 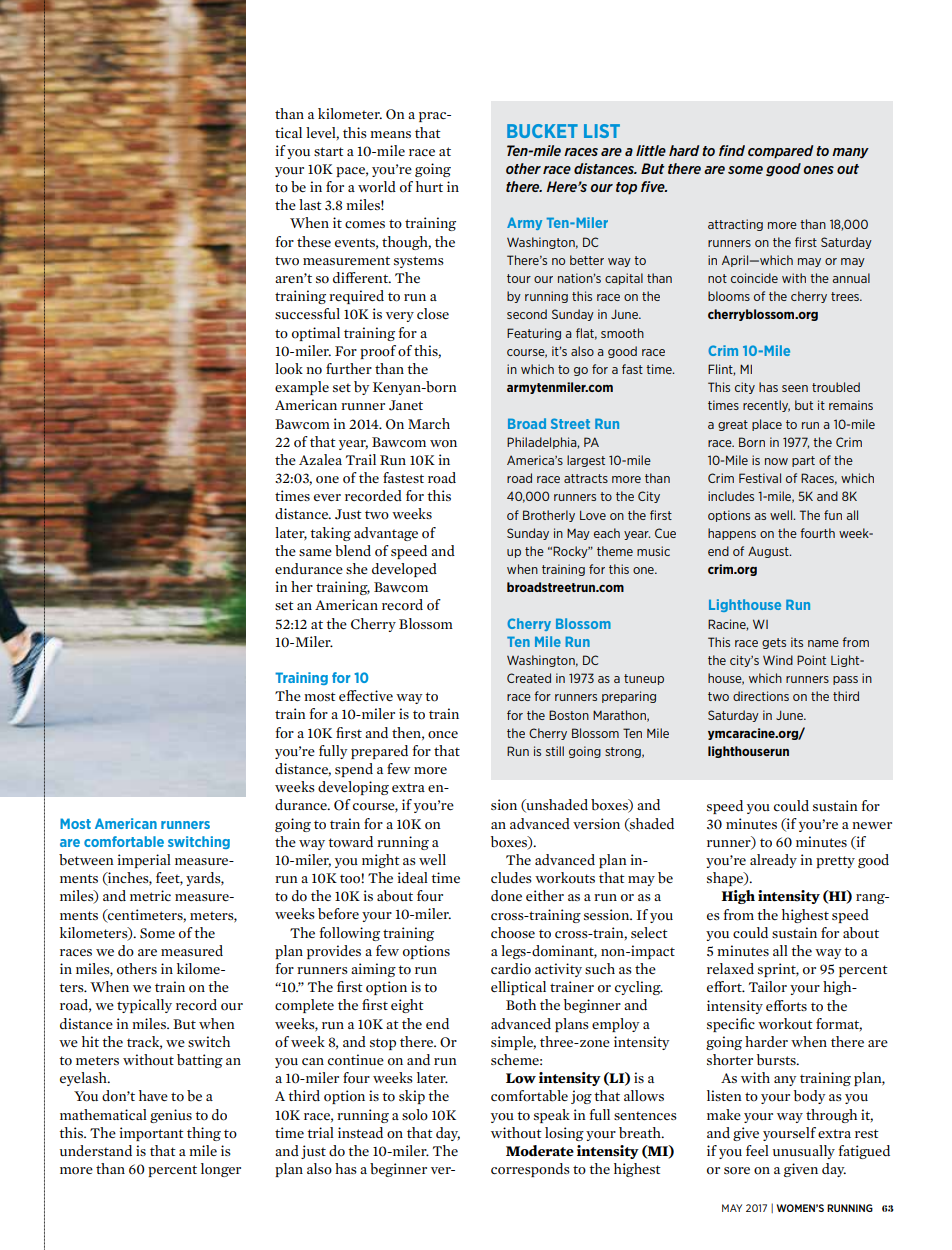 I want to click on look, so click(x=289, y=369).
